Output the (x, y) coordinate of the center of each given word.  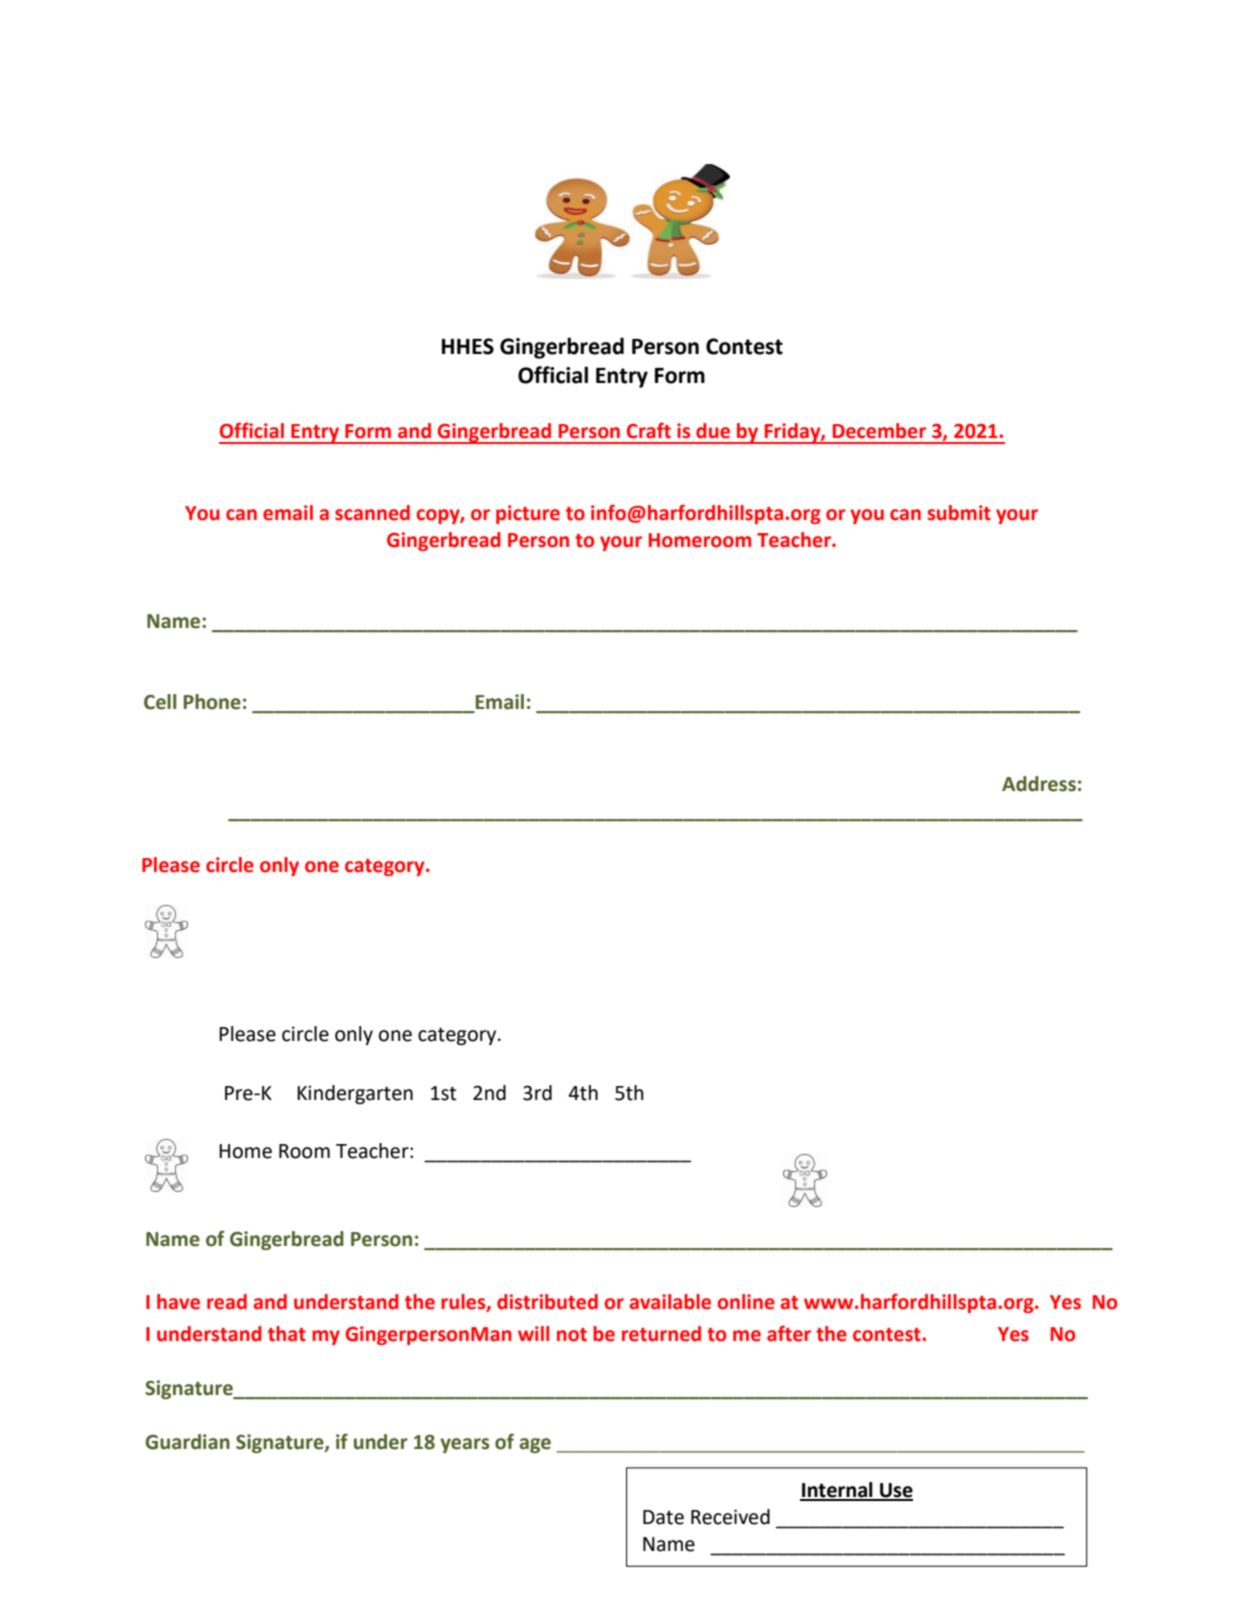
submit (959, 513)
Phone (212, 702)
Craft (649, 430)
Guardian (187, 1442)
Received (730, 1517)
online (746, 1302)
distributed (547, 1302)
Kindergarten (355, 1094)
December (879, 431)
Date (663, 1517)
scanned (372, 513)
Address (1039, 784)
